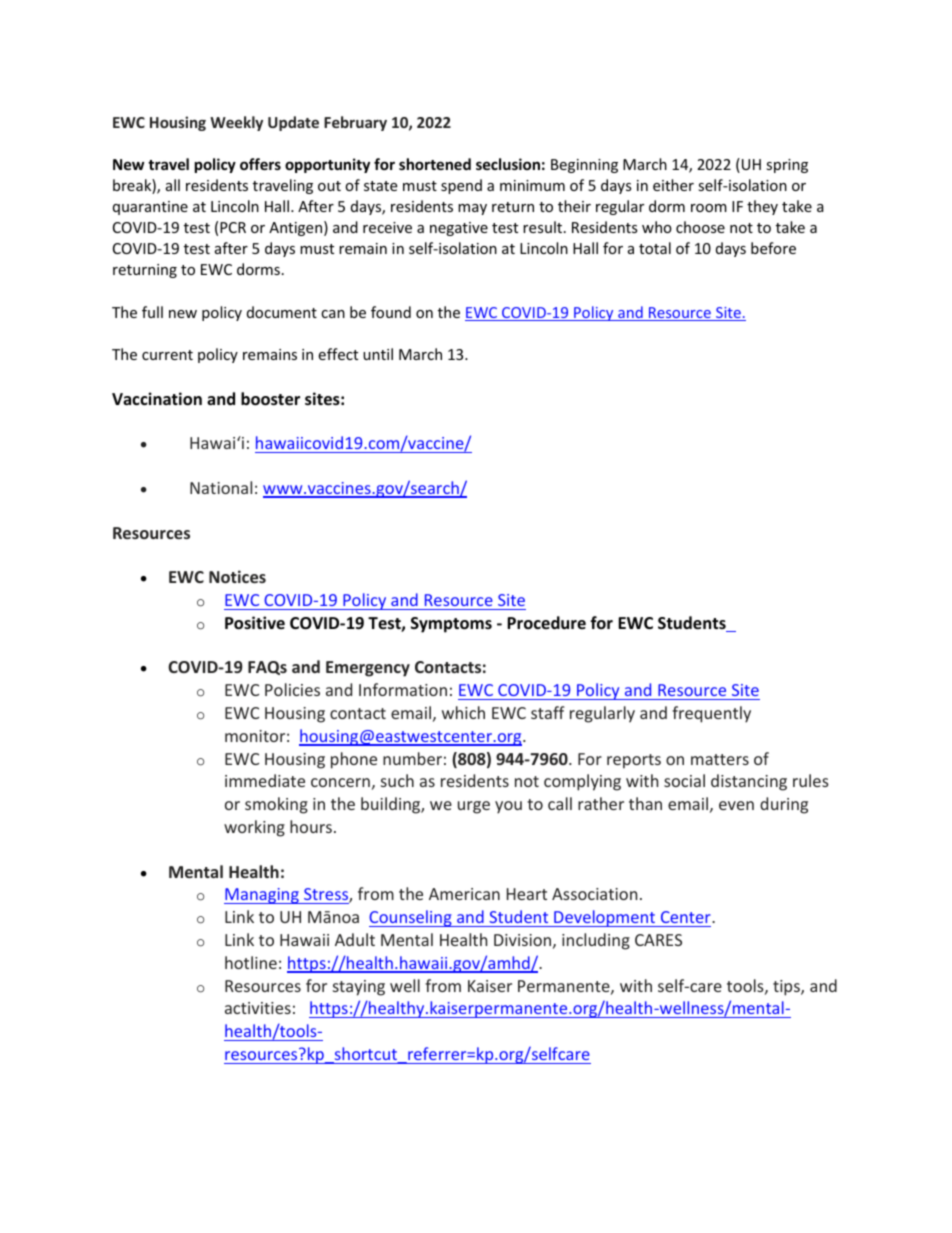 This document has width=952, height=1233. What do you see at coordinates (270, 399) in the document?
I see `booster` at bounding box center [270, 399].
